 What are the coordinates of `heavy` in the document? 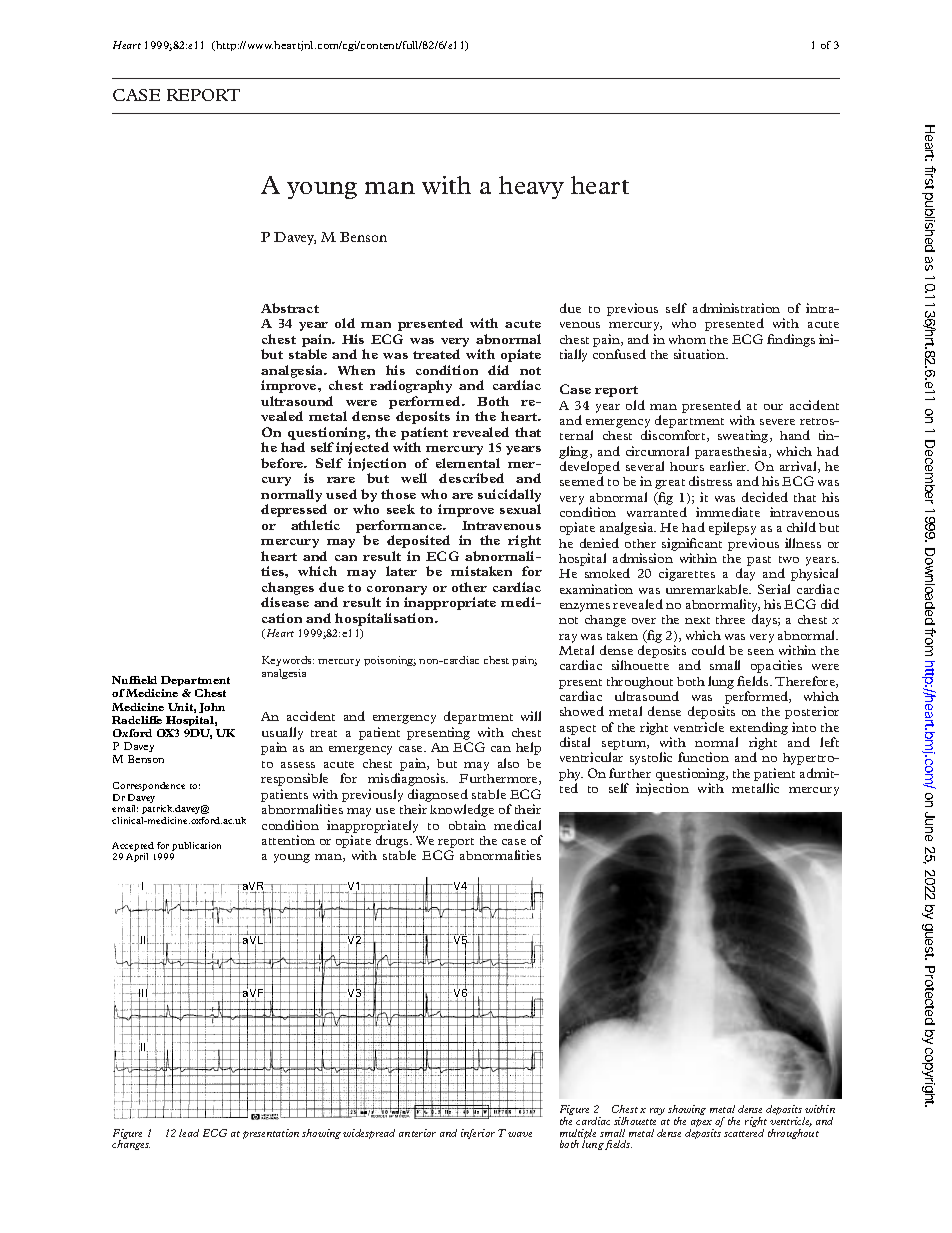 It's located at (531, 187).
